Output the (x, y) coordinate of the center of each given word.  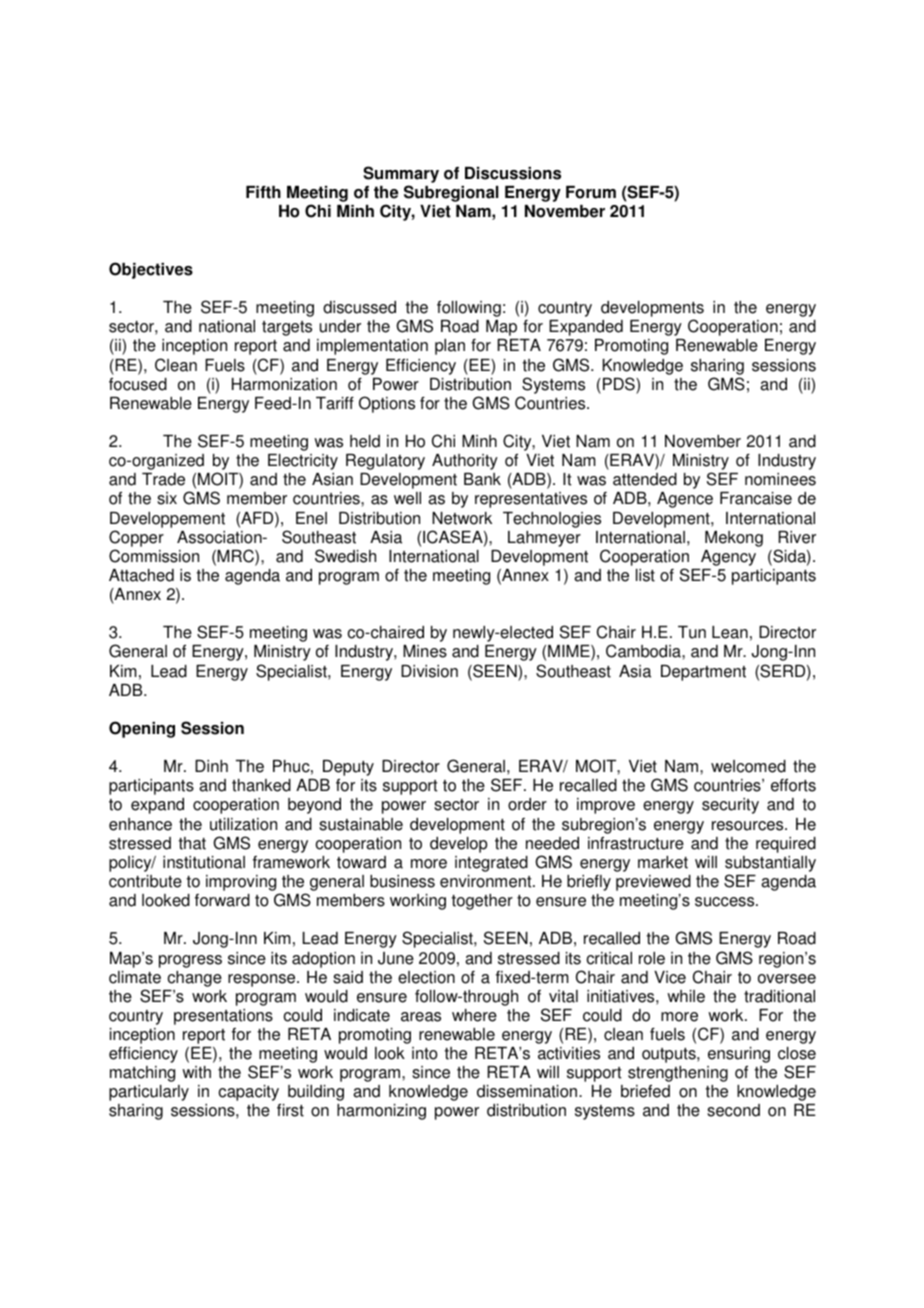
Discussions (513, 173)
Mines (425, 651)
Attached (141, 575)
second (733, 1110)
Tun (692, 632)
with (196, 1072)
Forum (591, 192)
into (425, 1053)
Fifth (263, 192)
